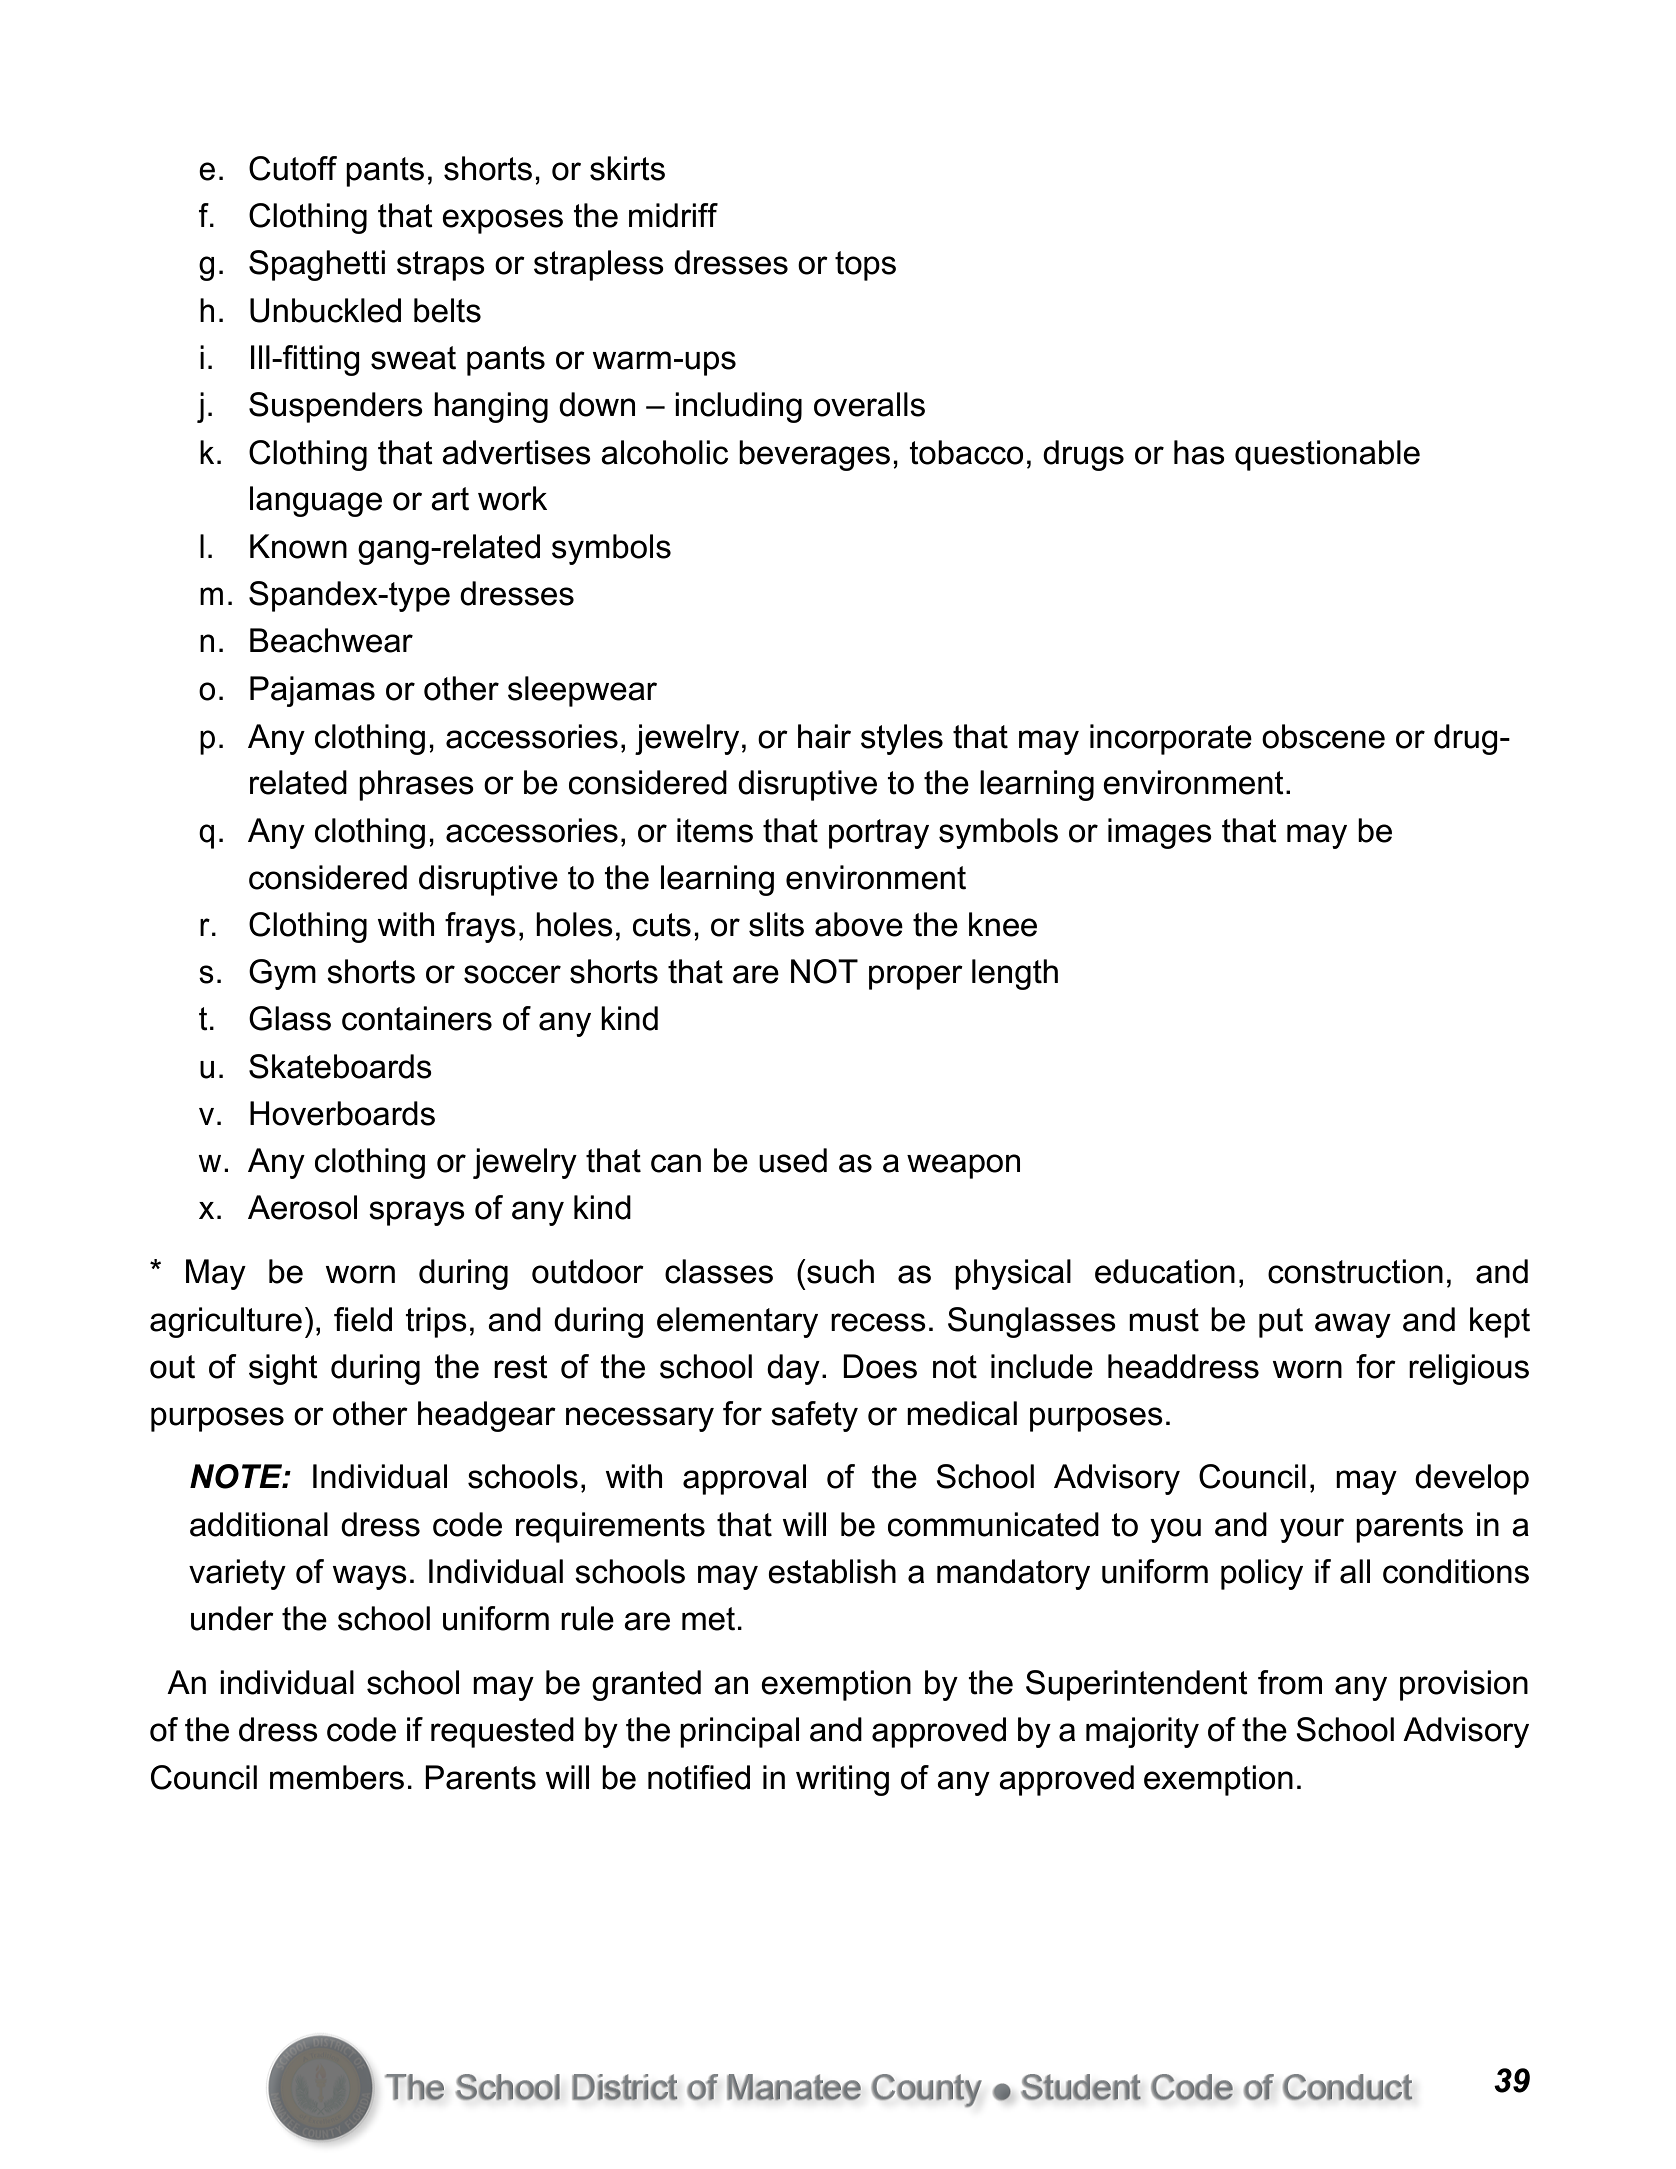 The width and height of the screenshot is (1676, 2169). What do you see at coordinates (1323, 736) in the screenshot?
I see `obscene` at bounding box center [1323, 736].
